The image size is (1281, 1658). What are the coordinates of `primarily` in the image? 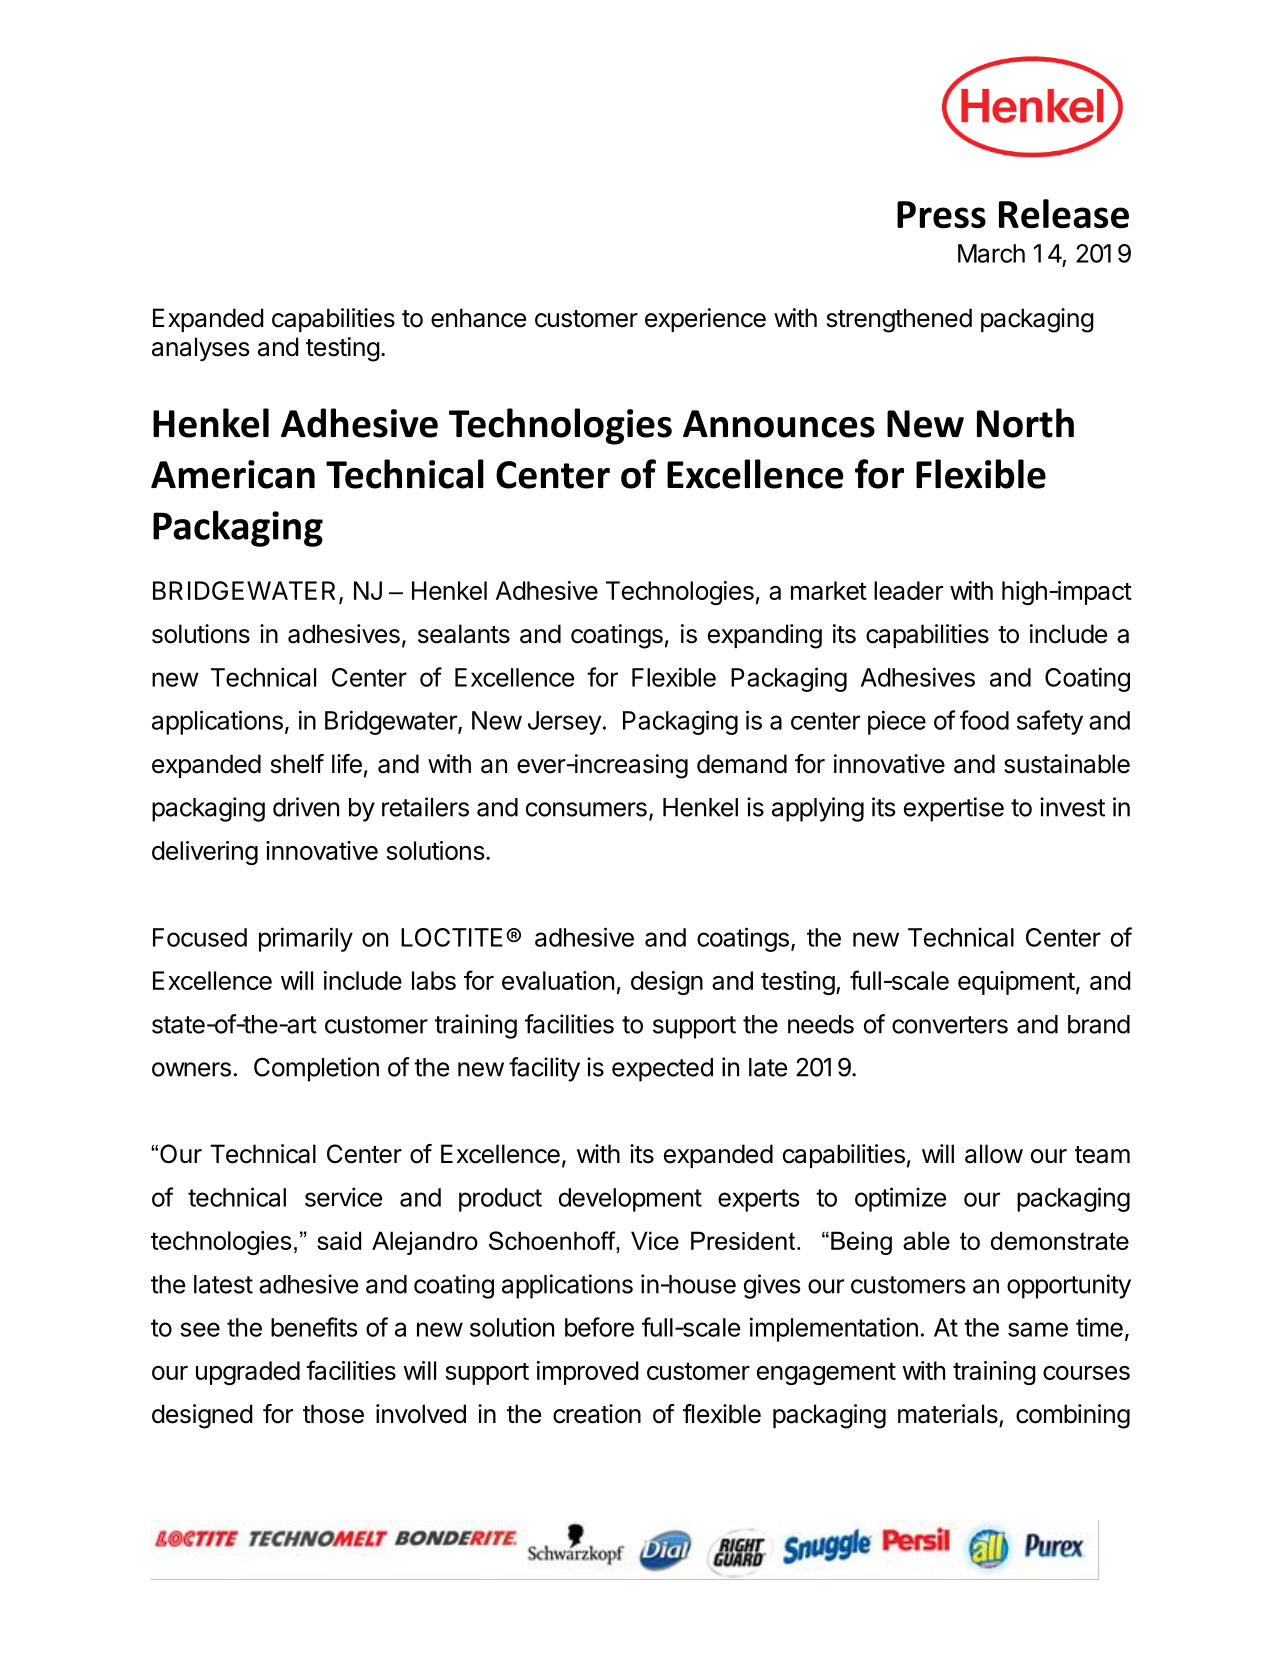 It's located at (306, 939).
